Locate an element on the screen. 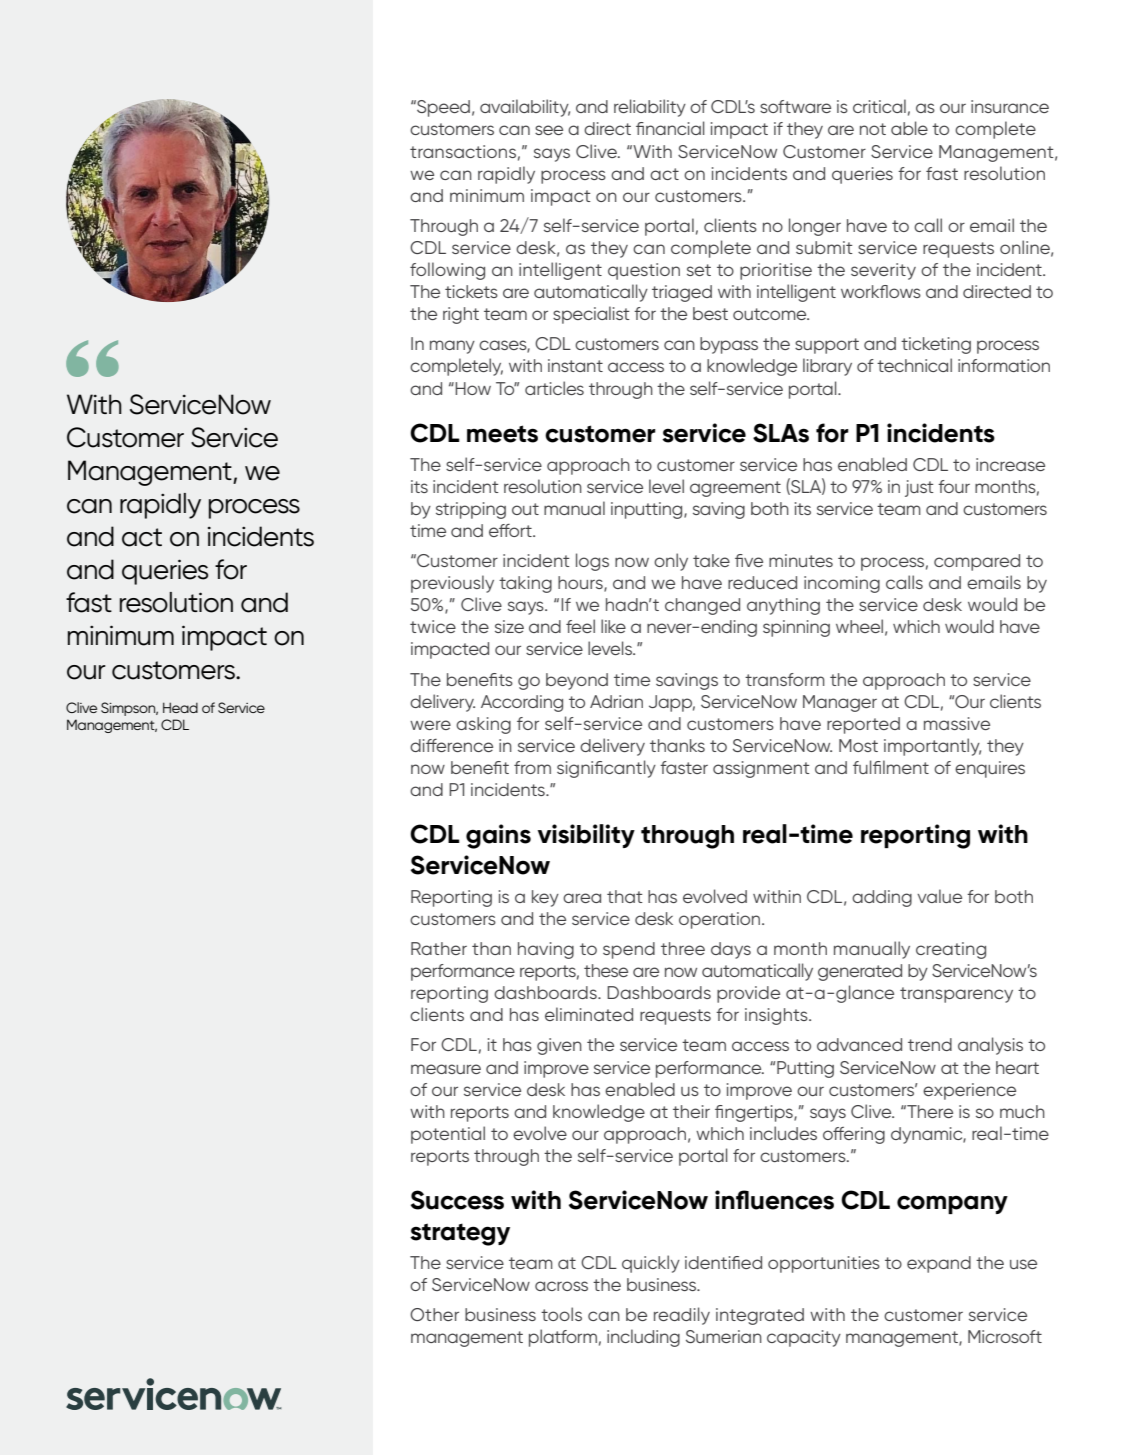  value is located at coordinates (939, 896).
